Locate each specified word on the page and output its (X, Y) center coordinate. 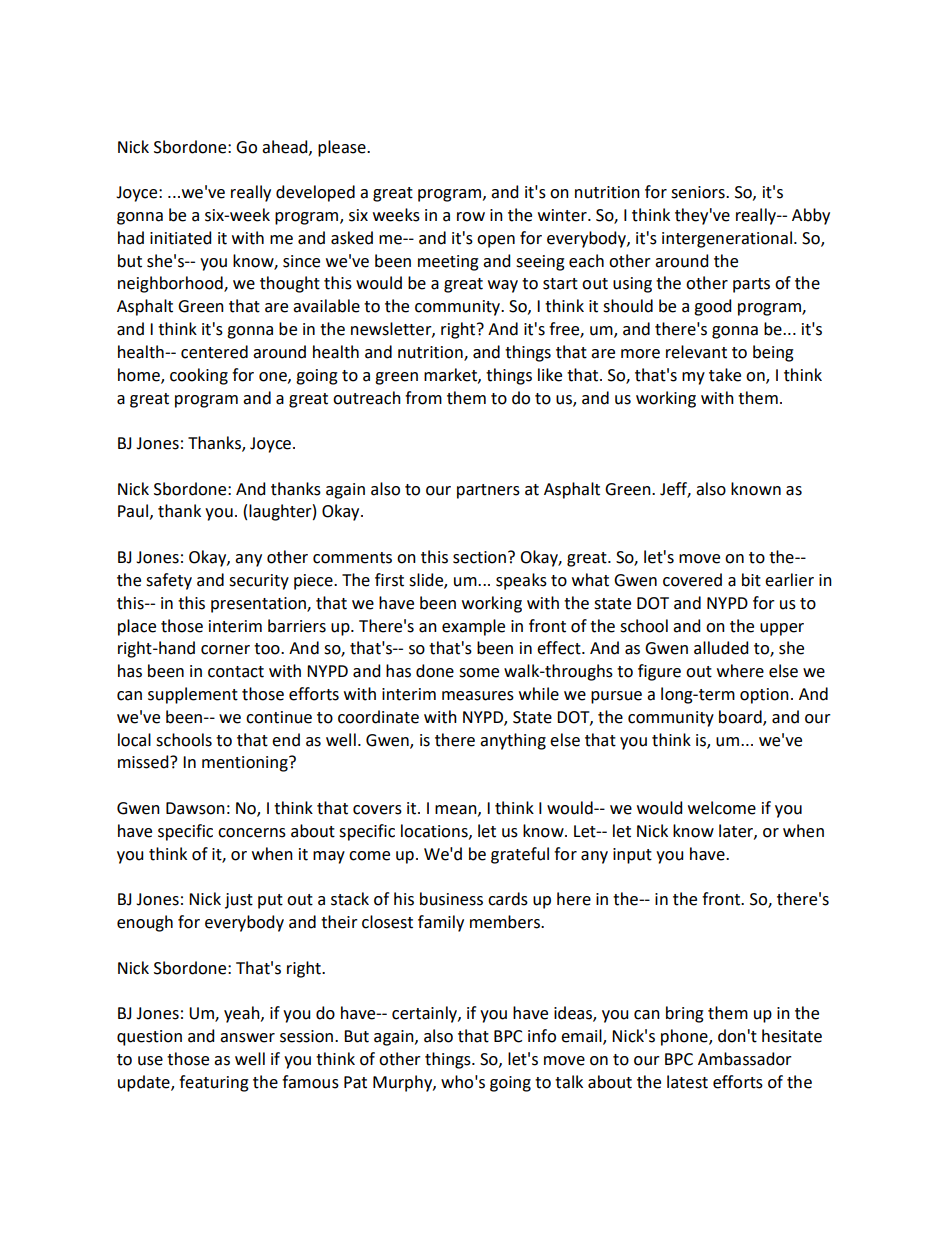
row (471, 217)
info (542, 1036)
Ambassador (745, 1059)
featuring (214, 1083)
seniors (699, 192)
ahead (286, 147)
